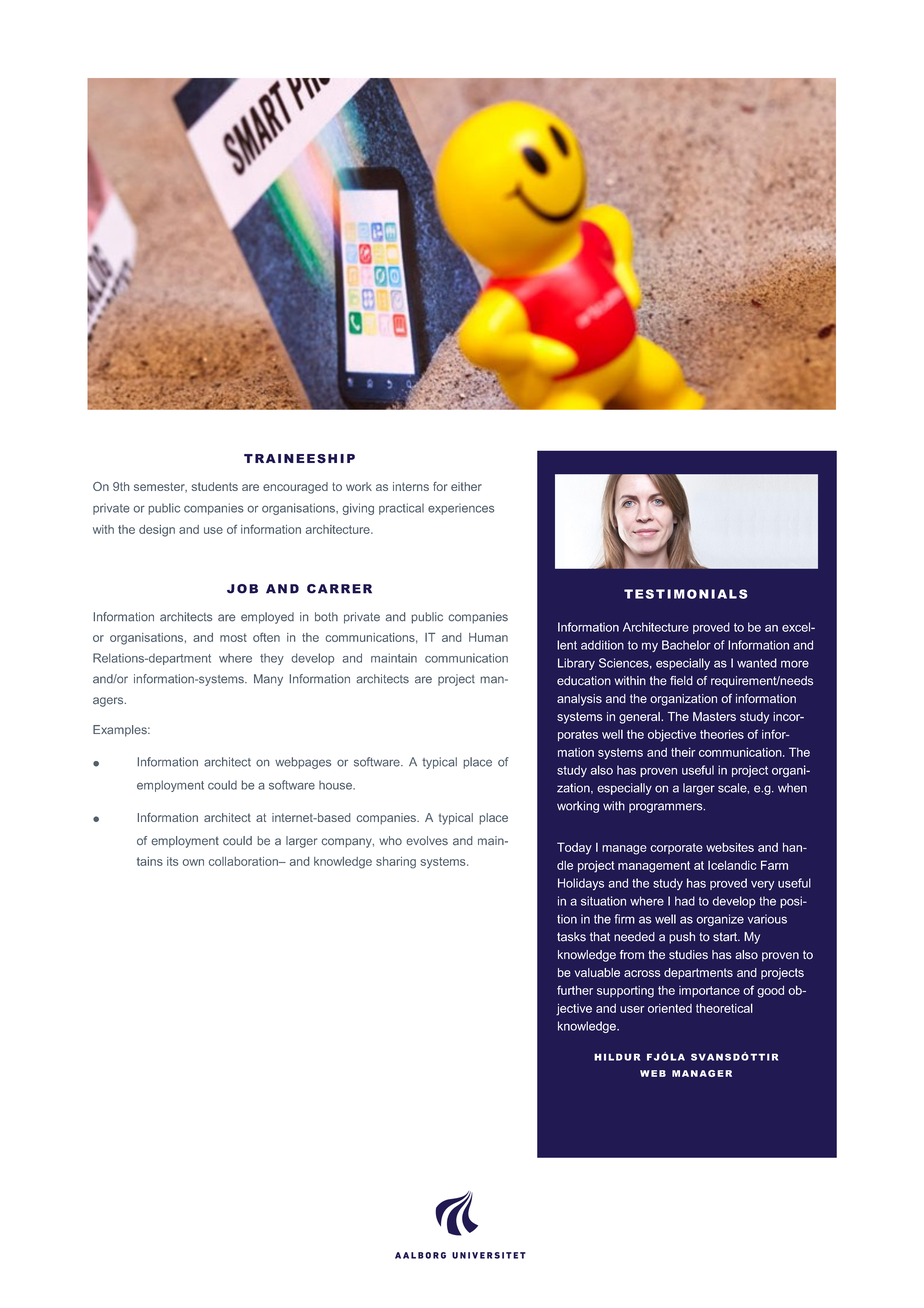 The image size is (924, 1308). What do you see at coordinates (575, 990) in the screenshot?
I see `further` at bounding box center [575, 990].
